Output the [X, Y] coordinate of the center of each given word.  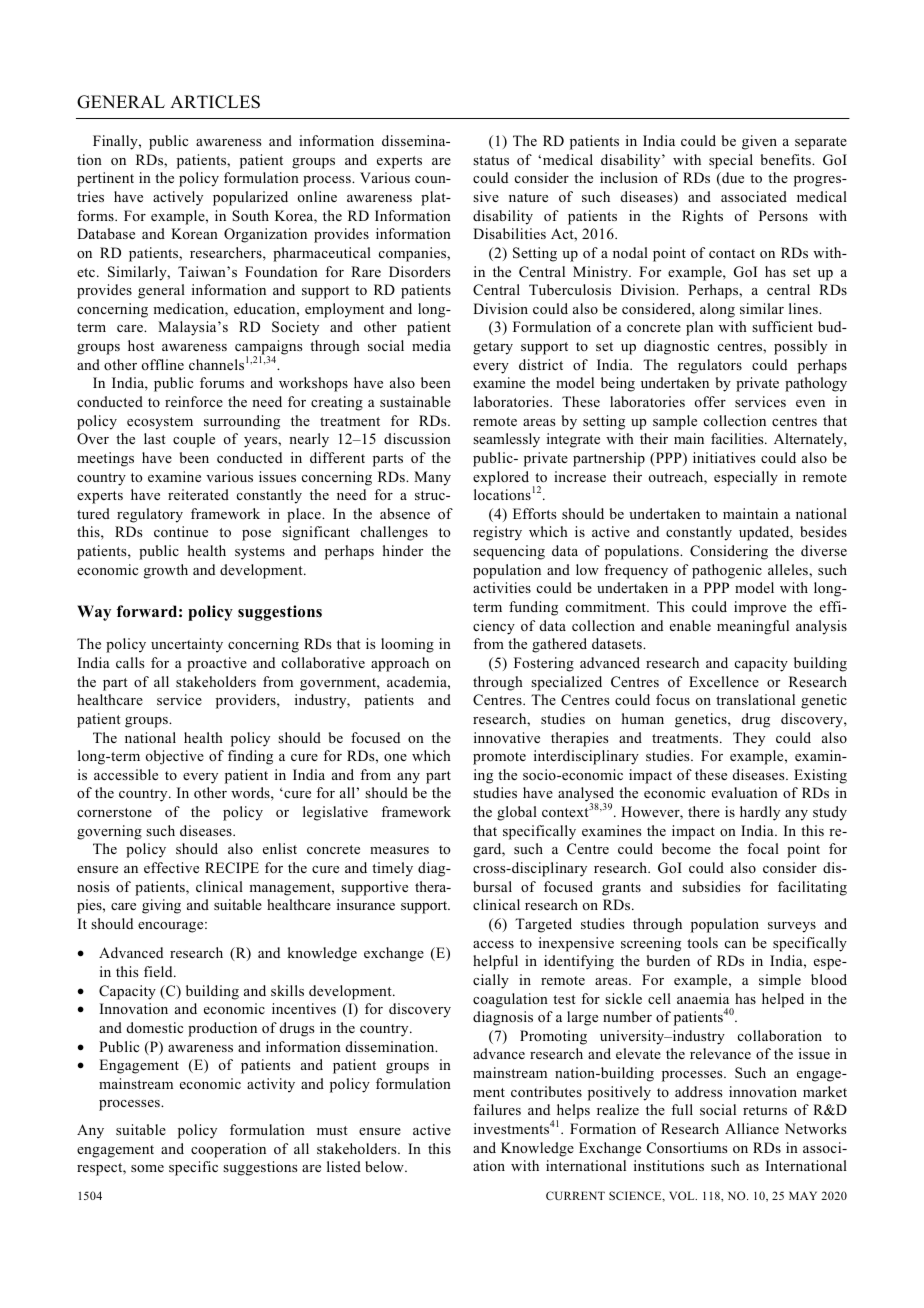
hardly [760, 813]
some [147, 1168]
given [759, 142]
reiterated [198, 494]
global [517, 813]
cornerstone [114, 812]
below [385, 1166]
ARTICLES [215, 102]
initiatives [724, 457]
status [491, 160]
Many [432, 478]
